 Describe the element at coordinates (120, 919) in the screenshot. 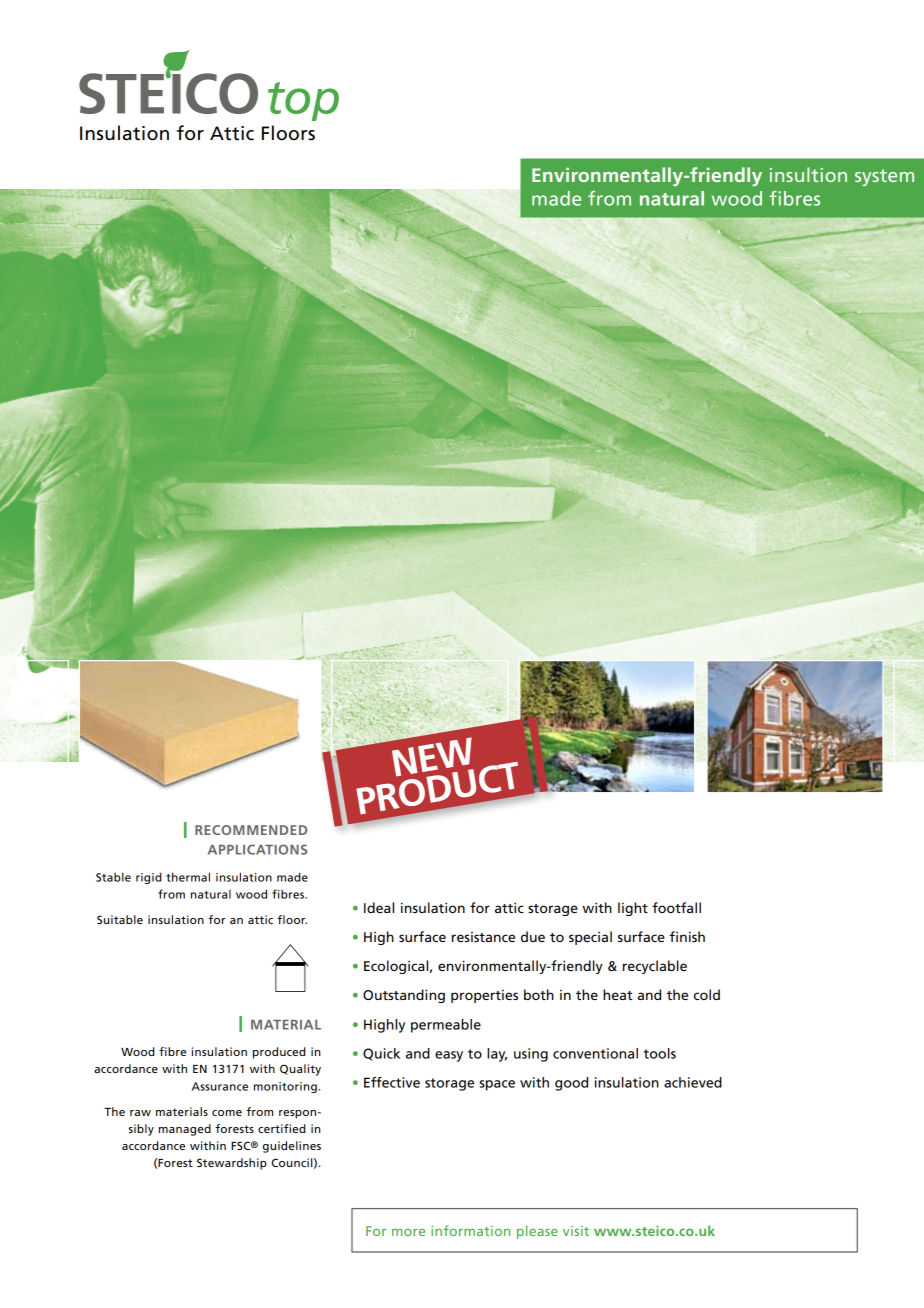

I see `Suitable` at that location.
